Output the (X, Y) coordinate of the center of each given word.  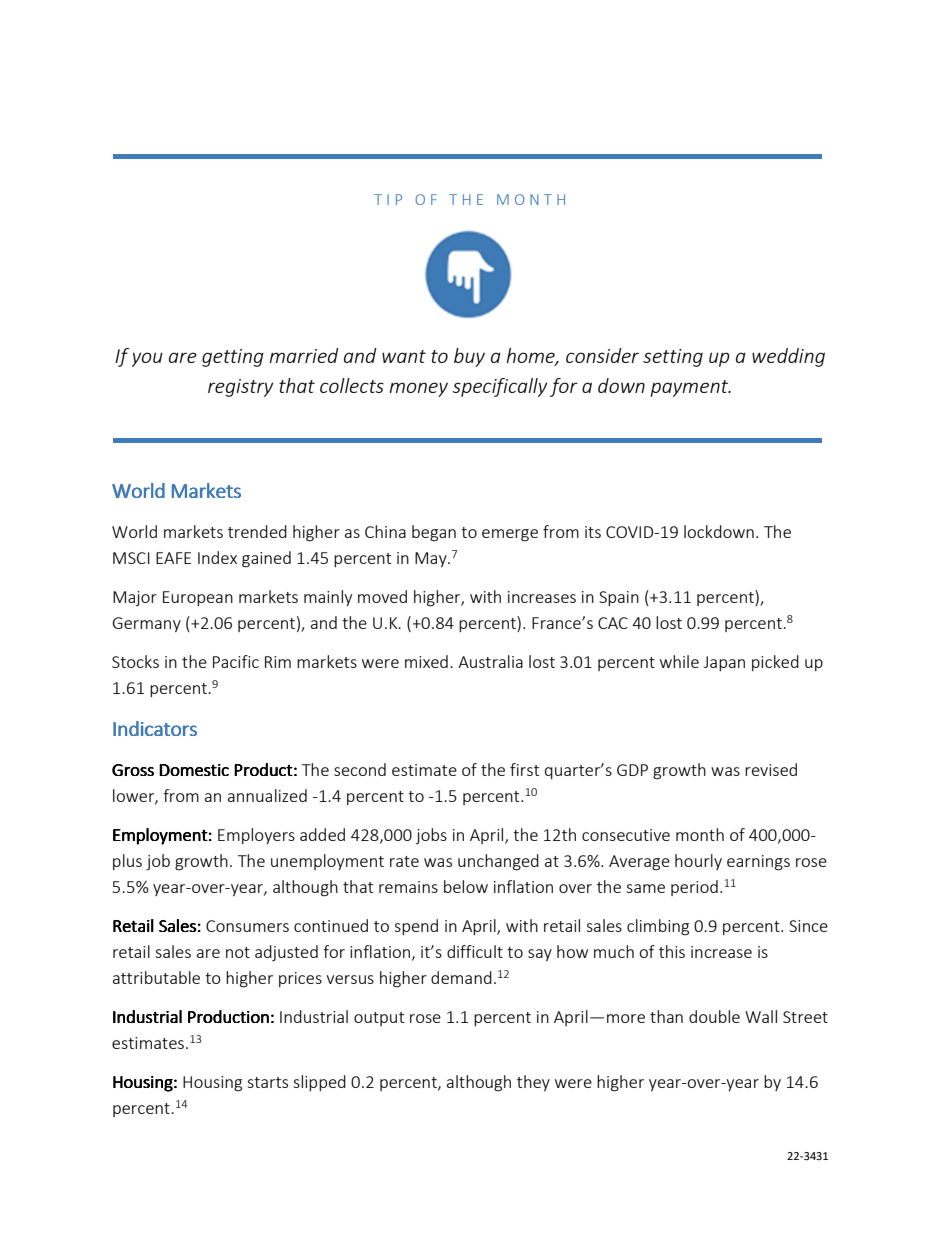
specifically (499, 387)
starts (267, 1082)
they (533, 1083)
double (714, 1016)
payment (690, 388)
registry (240, 388)
